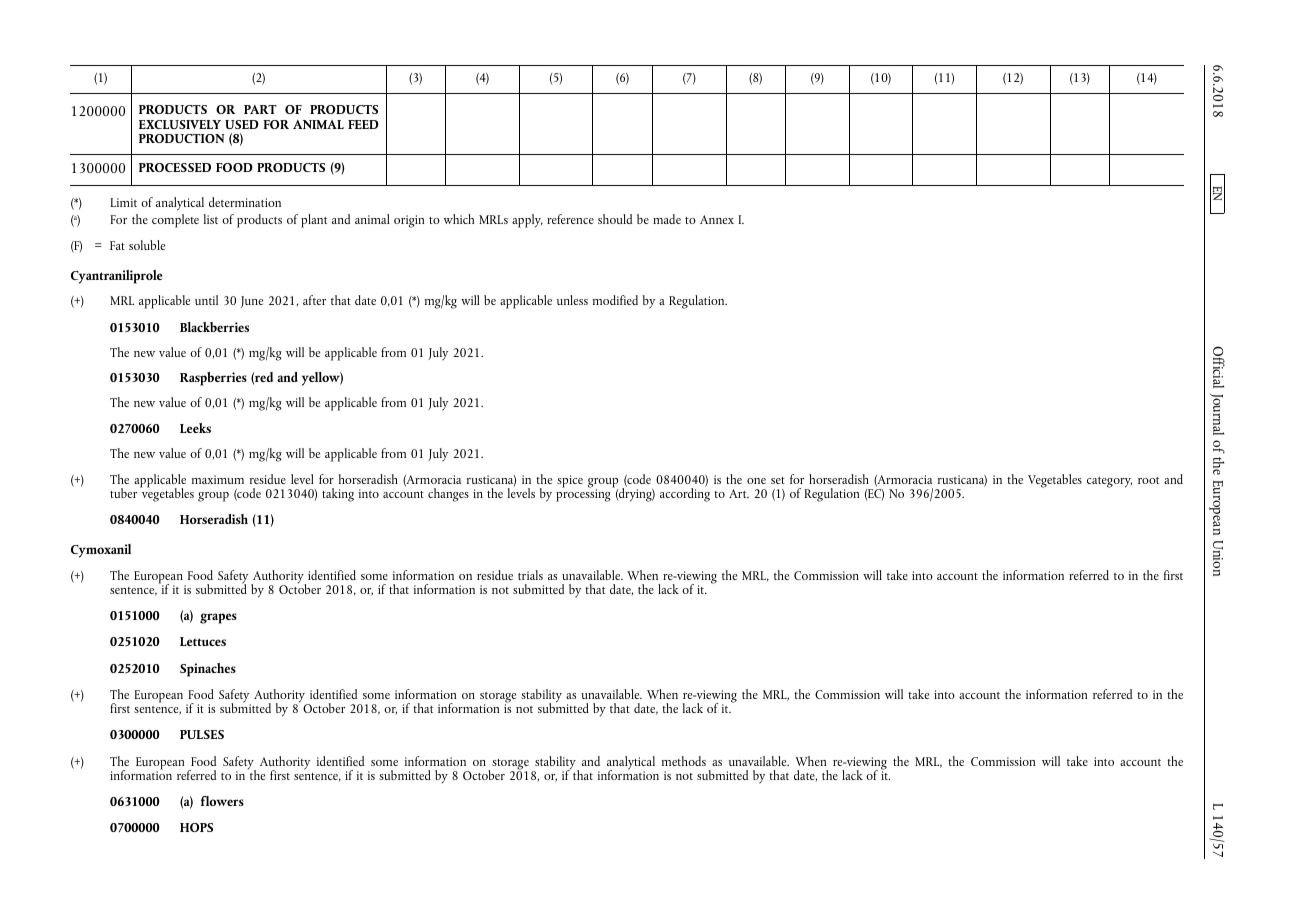  Describe the element at coordinates (684, 761) in the page. I see `methods` at that location.
